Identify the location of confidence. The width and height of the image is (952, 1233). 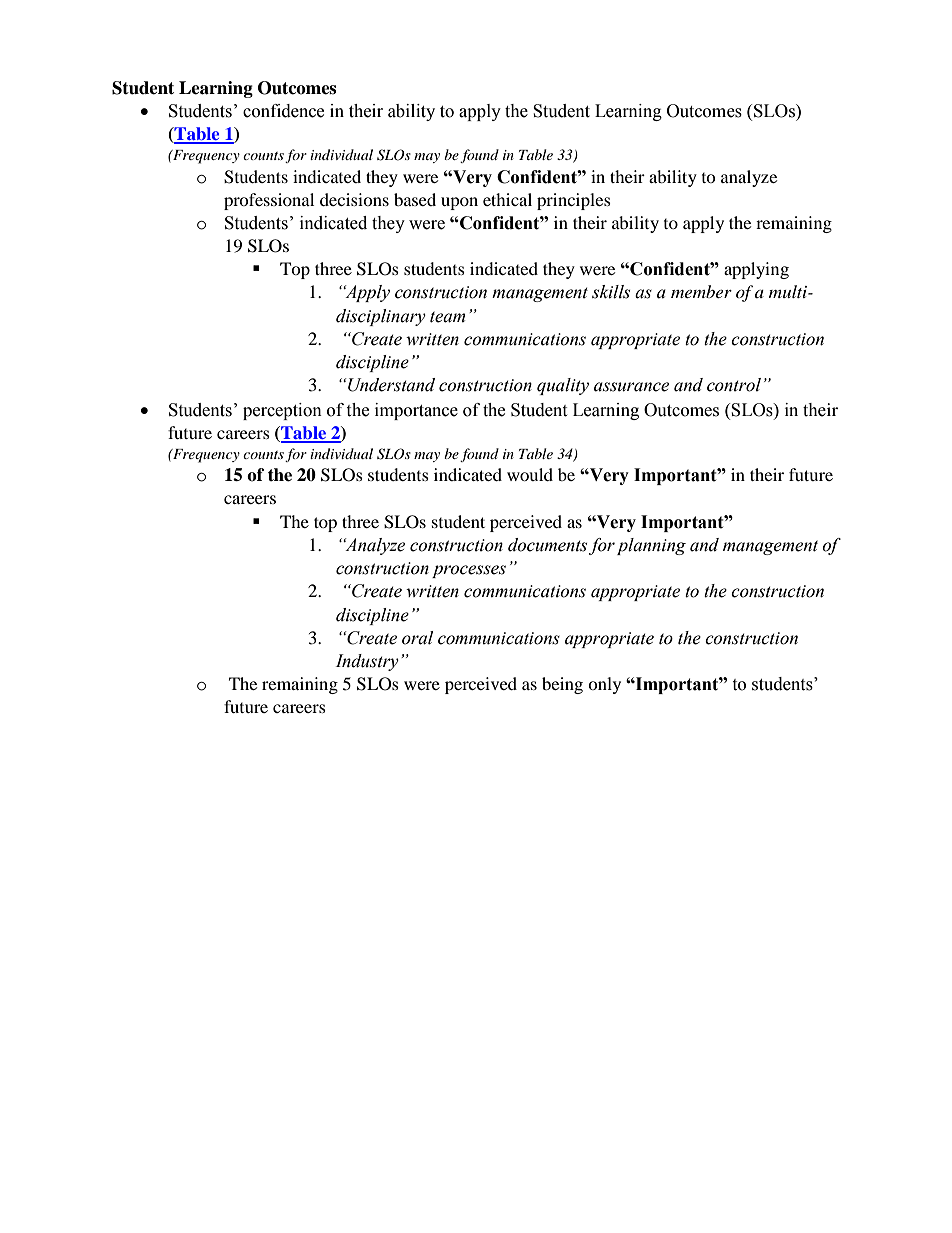
(283, 111).
